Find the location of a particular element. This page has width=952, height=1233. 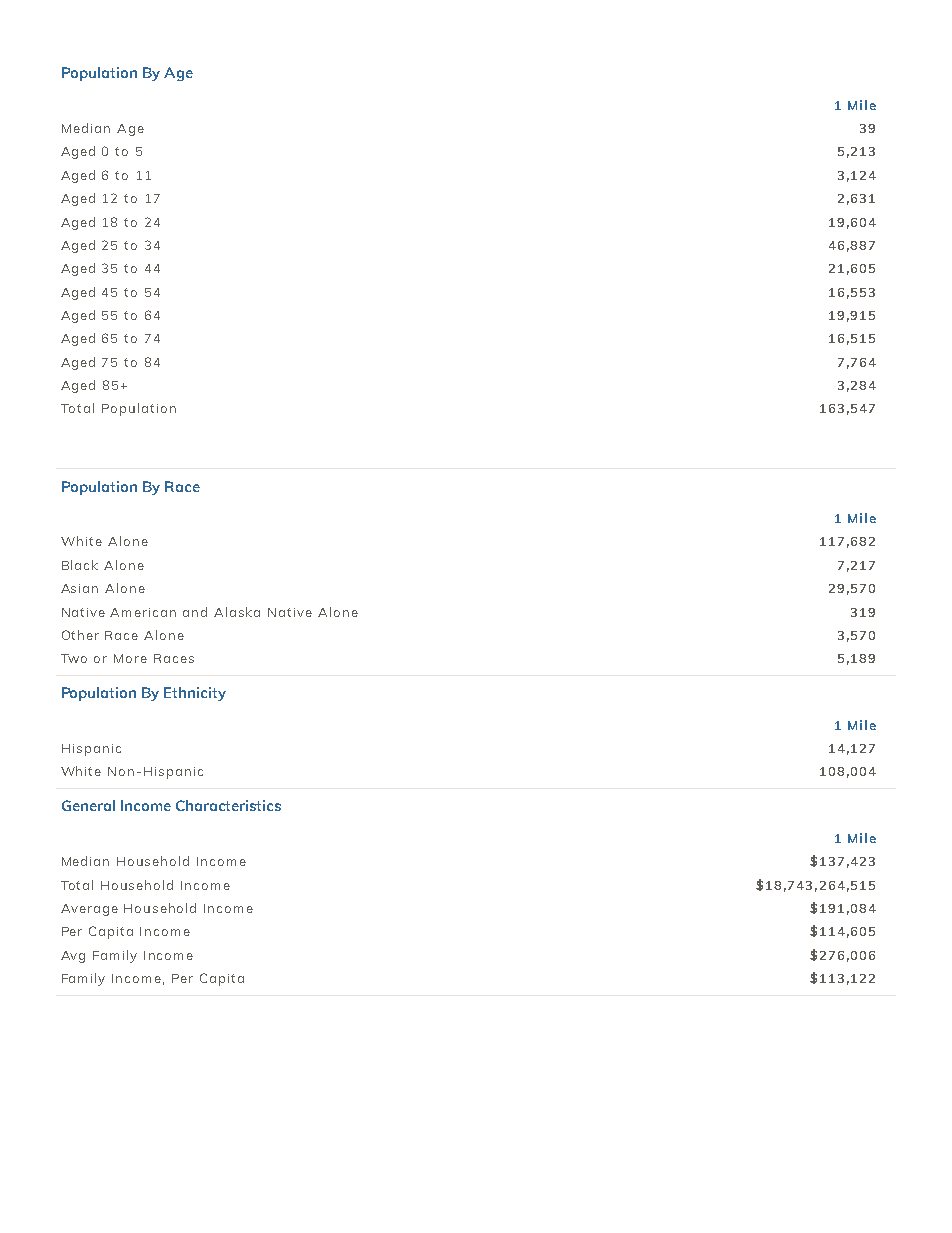

American is located at coordinates (143, 612).
